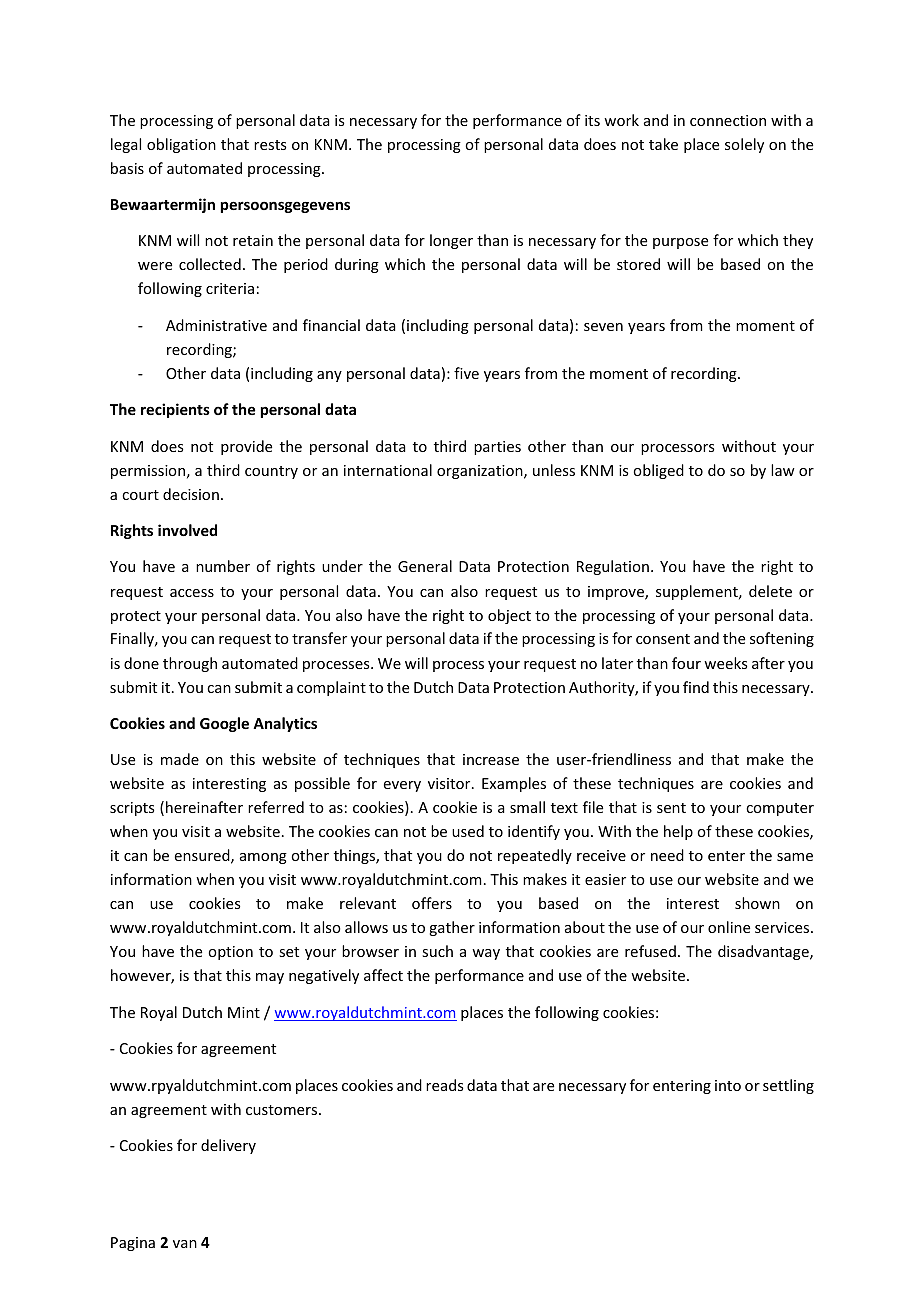 The height and width of the screenshot is (1308, 924). I want to click on find, so click(696, 687).
